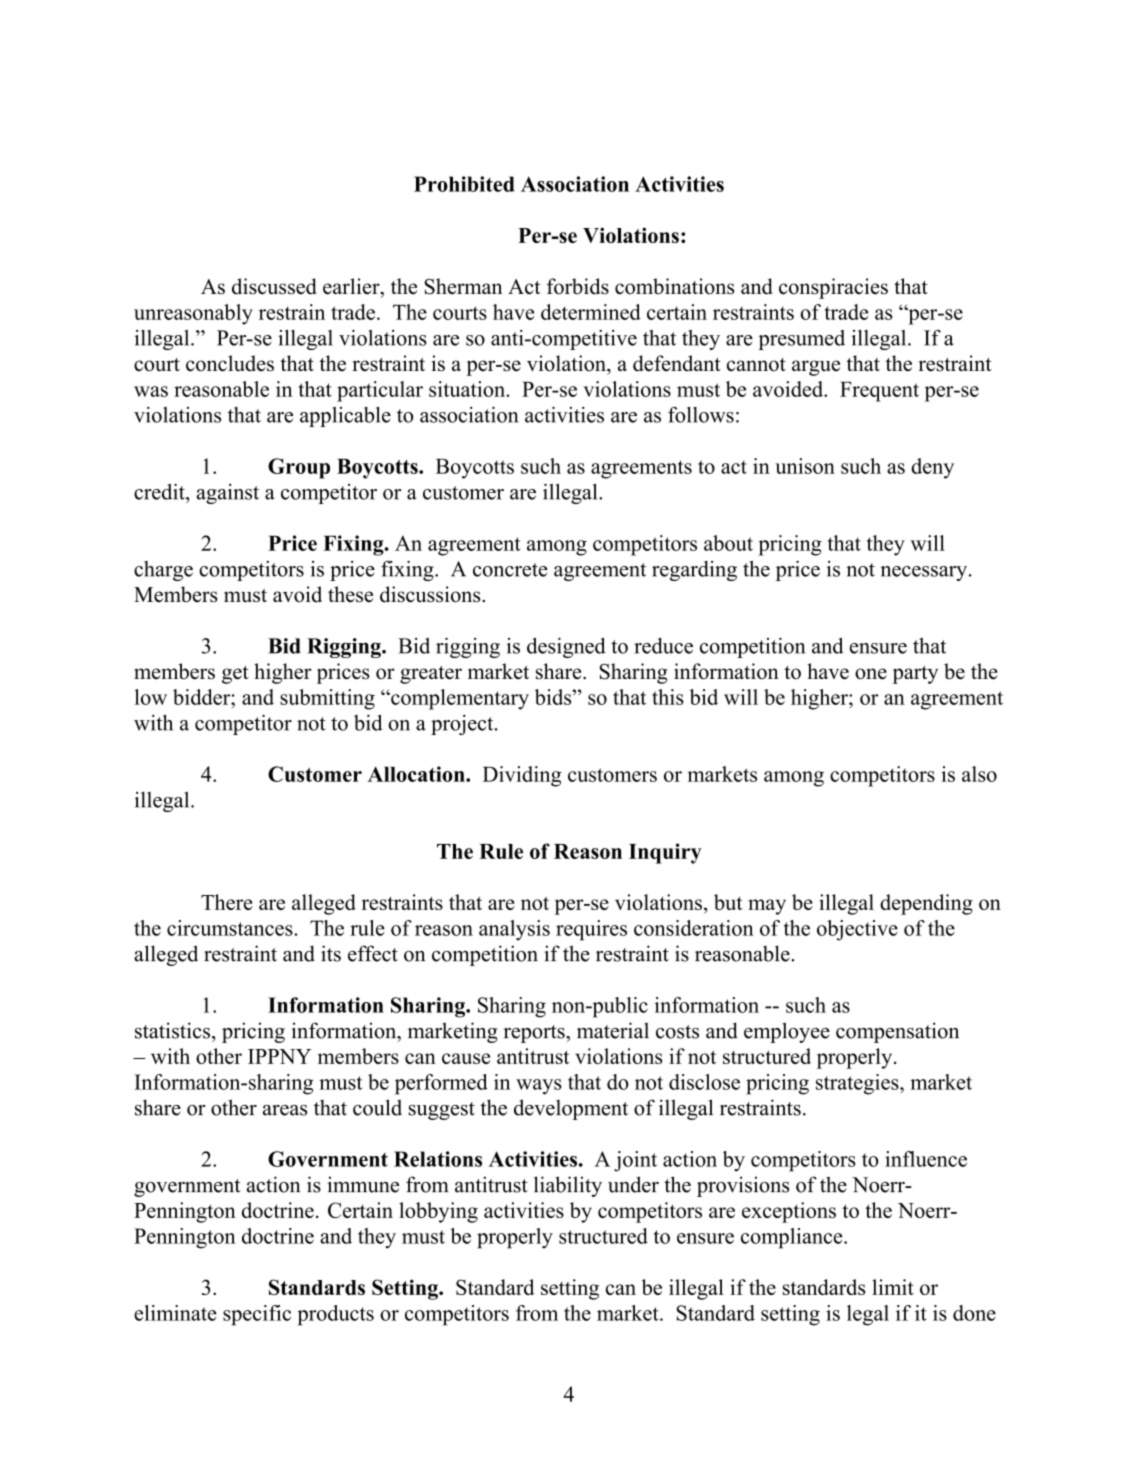 Image resolution: width=1138 pixels, height=1473 pixels. I want to click on Prohibited, so click(464, 184).
